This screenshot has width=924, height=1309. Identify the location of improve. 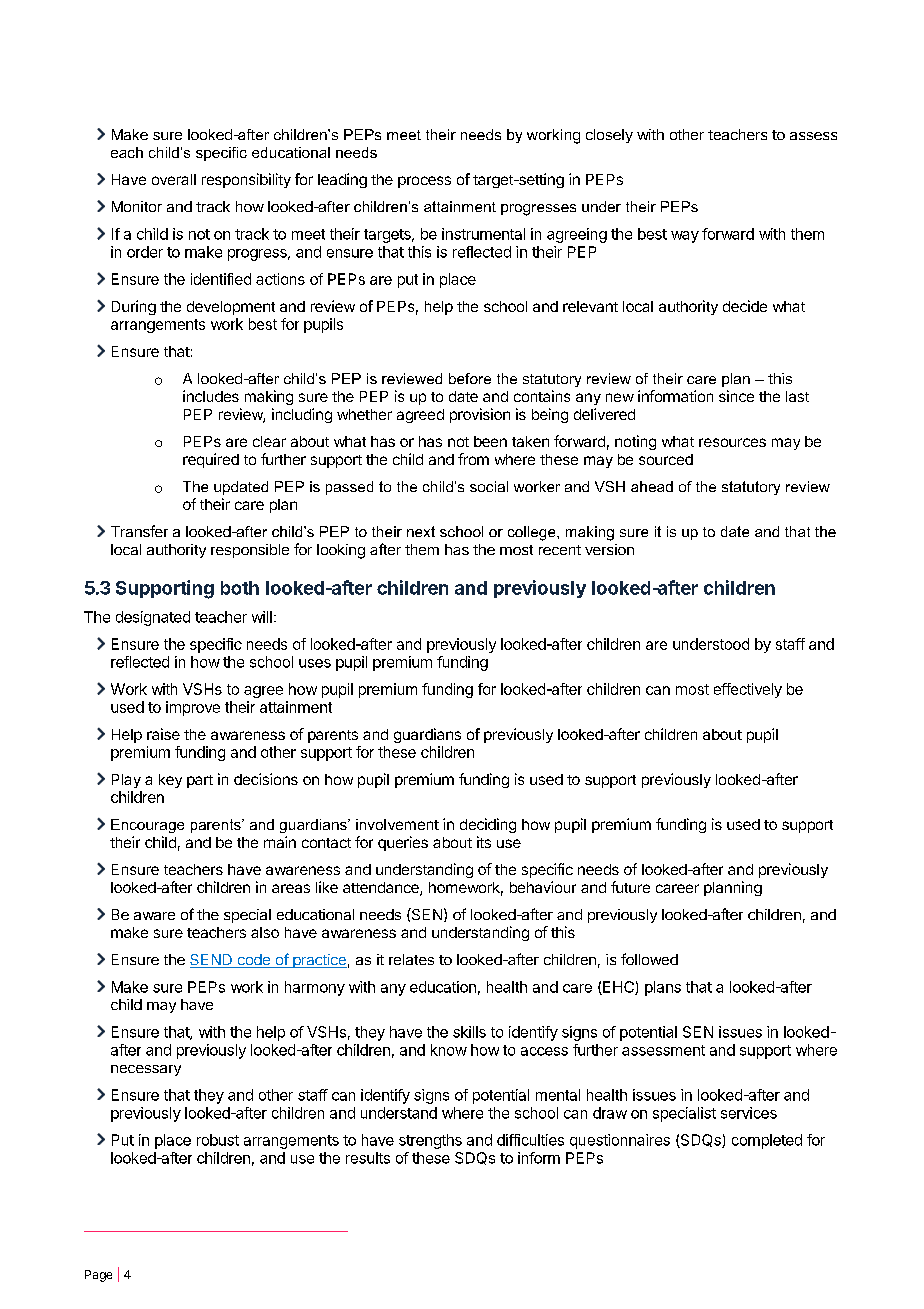
(193, 708).
